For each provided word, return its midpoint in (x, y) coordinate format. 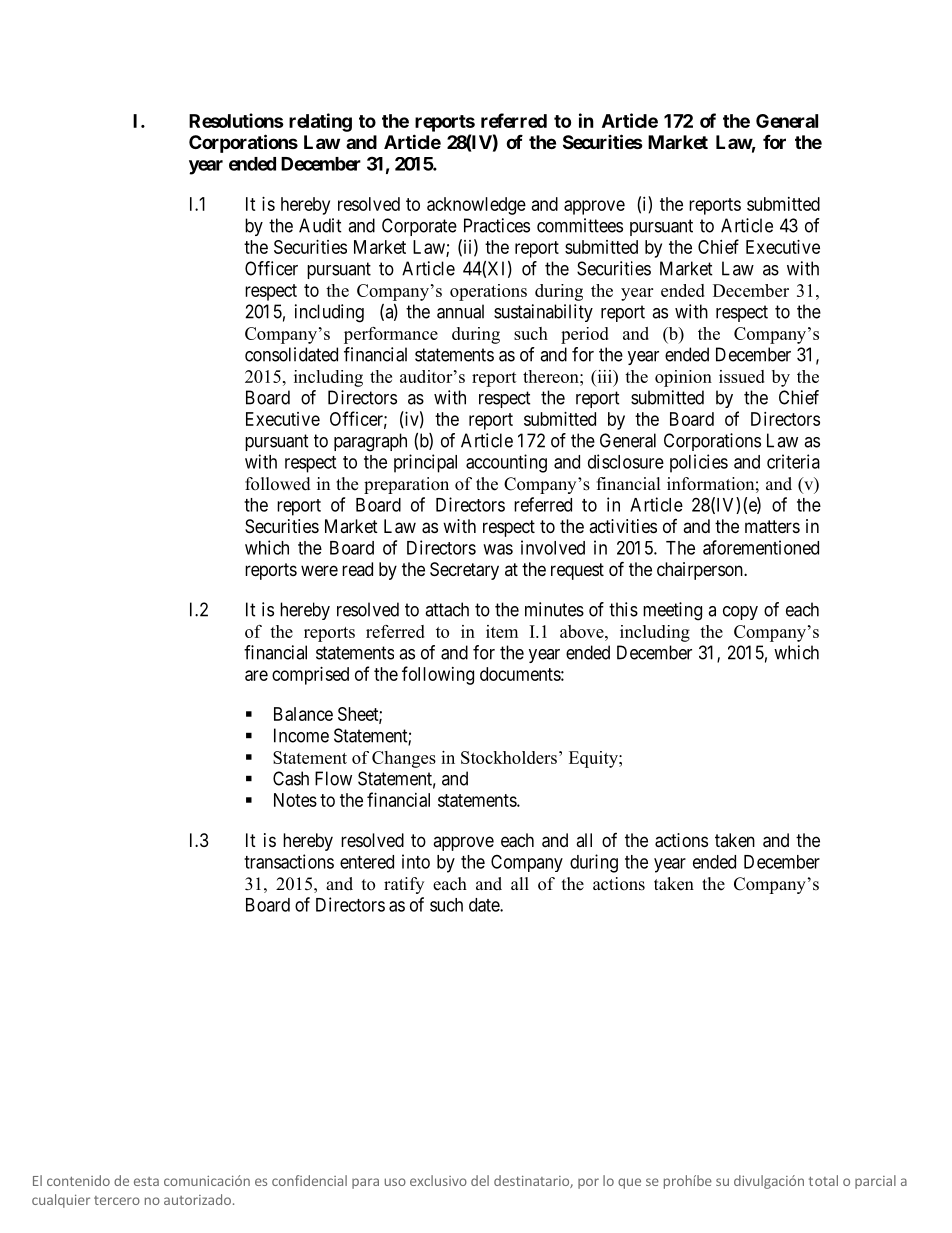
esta (146, 1181)
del (480, 1180)
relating (320, 122)
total (823, 1180)
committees (580, 225)
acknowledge (476, 206)
